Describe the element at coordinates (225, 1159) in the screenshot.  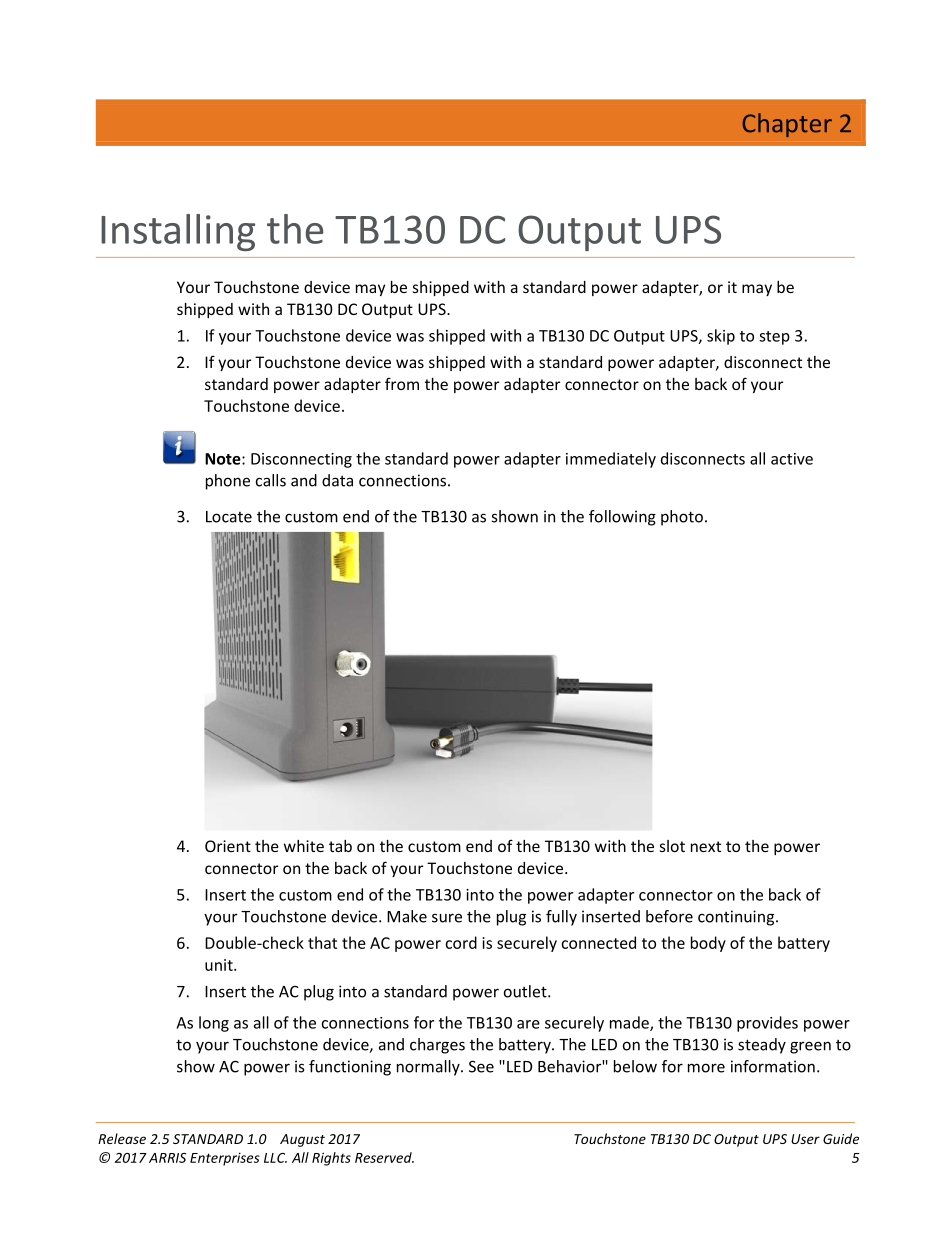
I see `Enterprises` at that location.
